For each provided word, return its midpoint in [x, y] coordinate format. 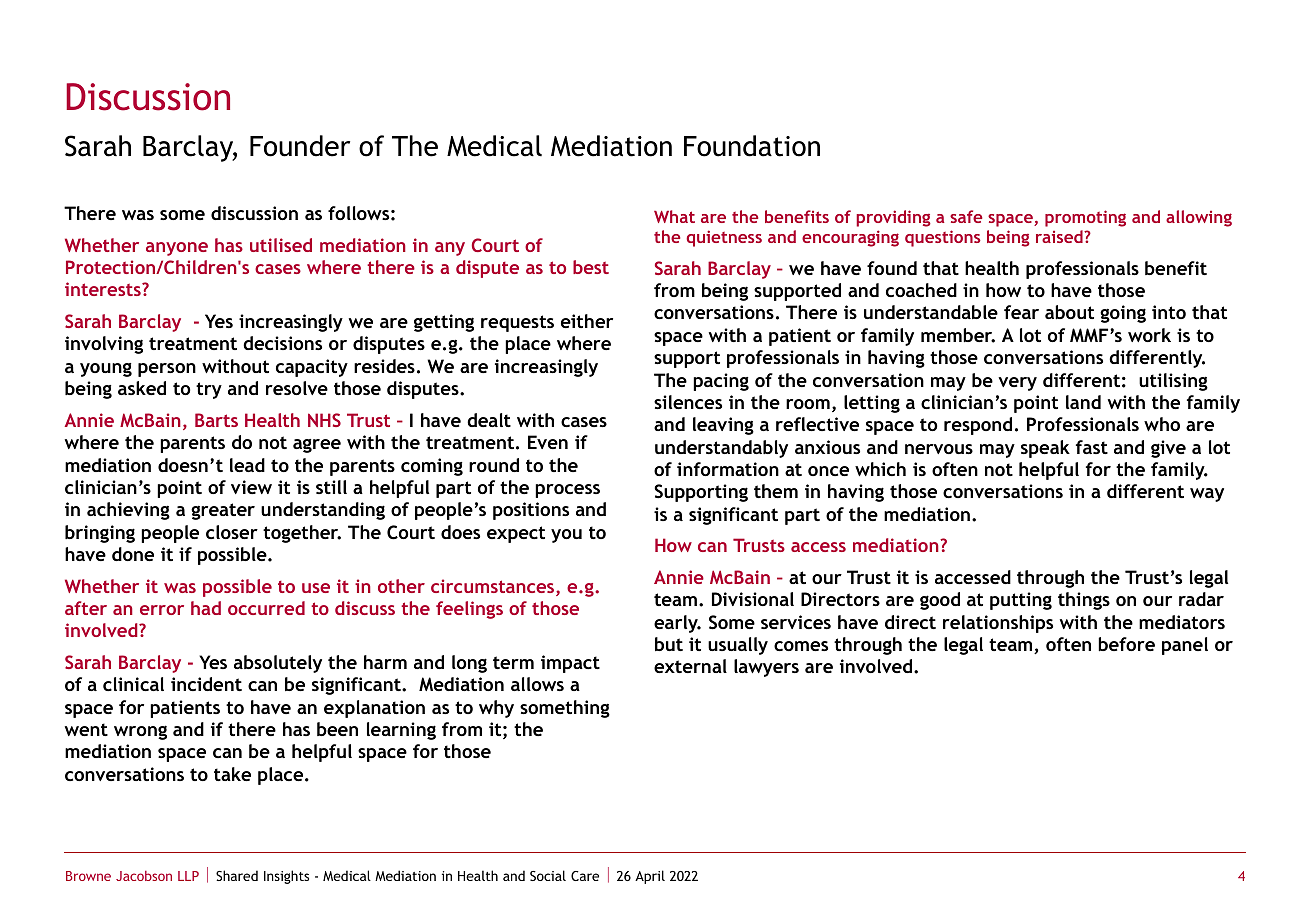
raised [1060, 236]
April [650, 877]
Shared [237, 875]
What [674, 216]
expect [516, 534]
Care [585, 876]
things [1084, 601]
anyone [177, 249]
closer [232, 532]
